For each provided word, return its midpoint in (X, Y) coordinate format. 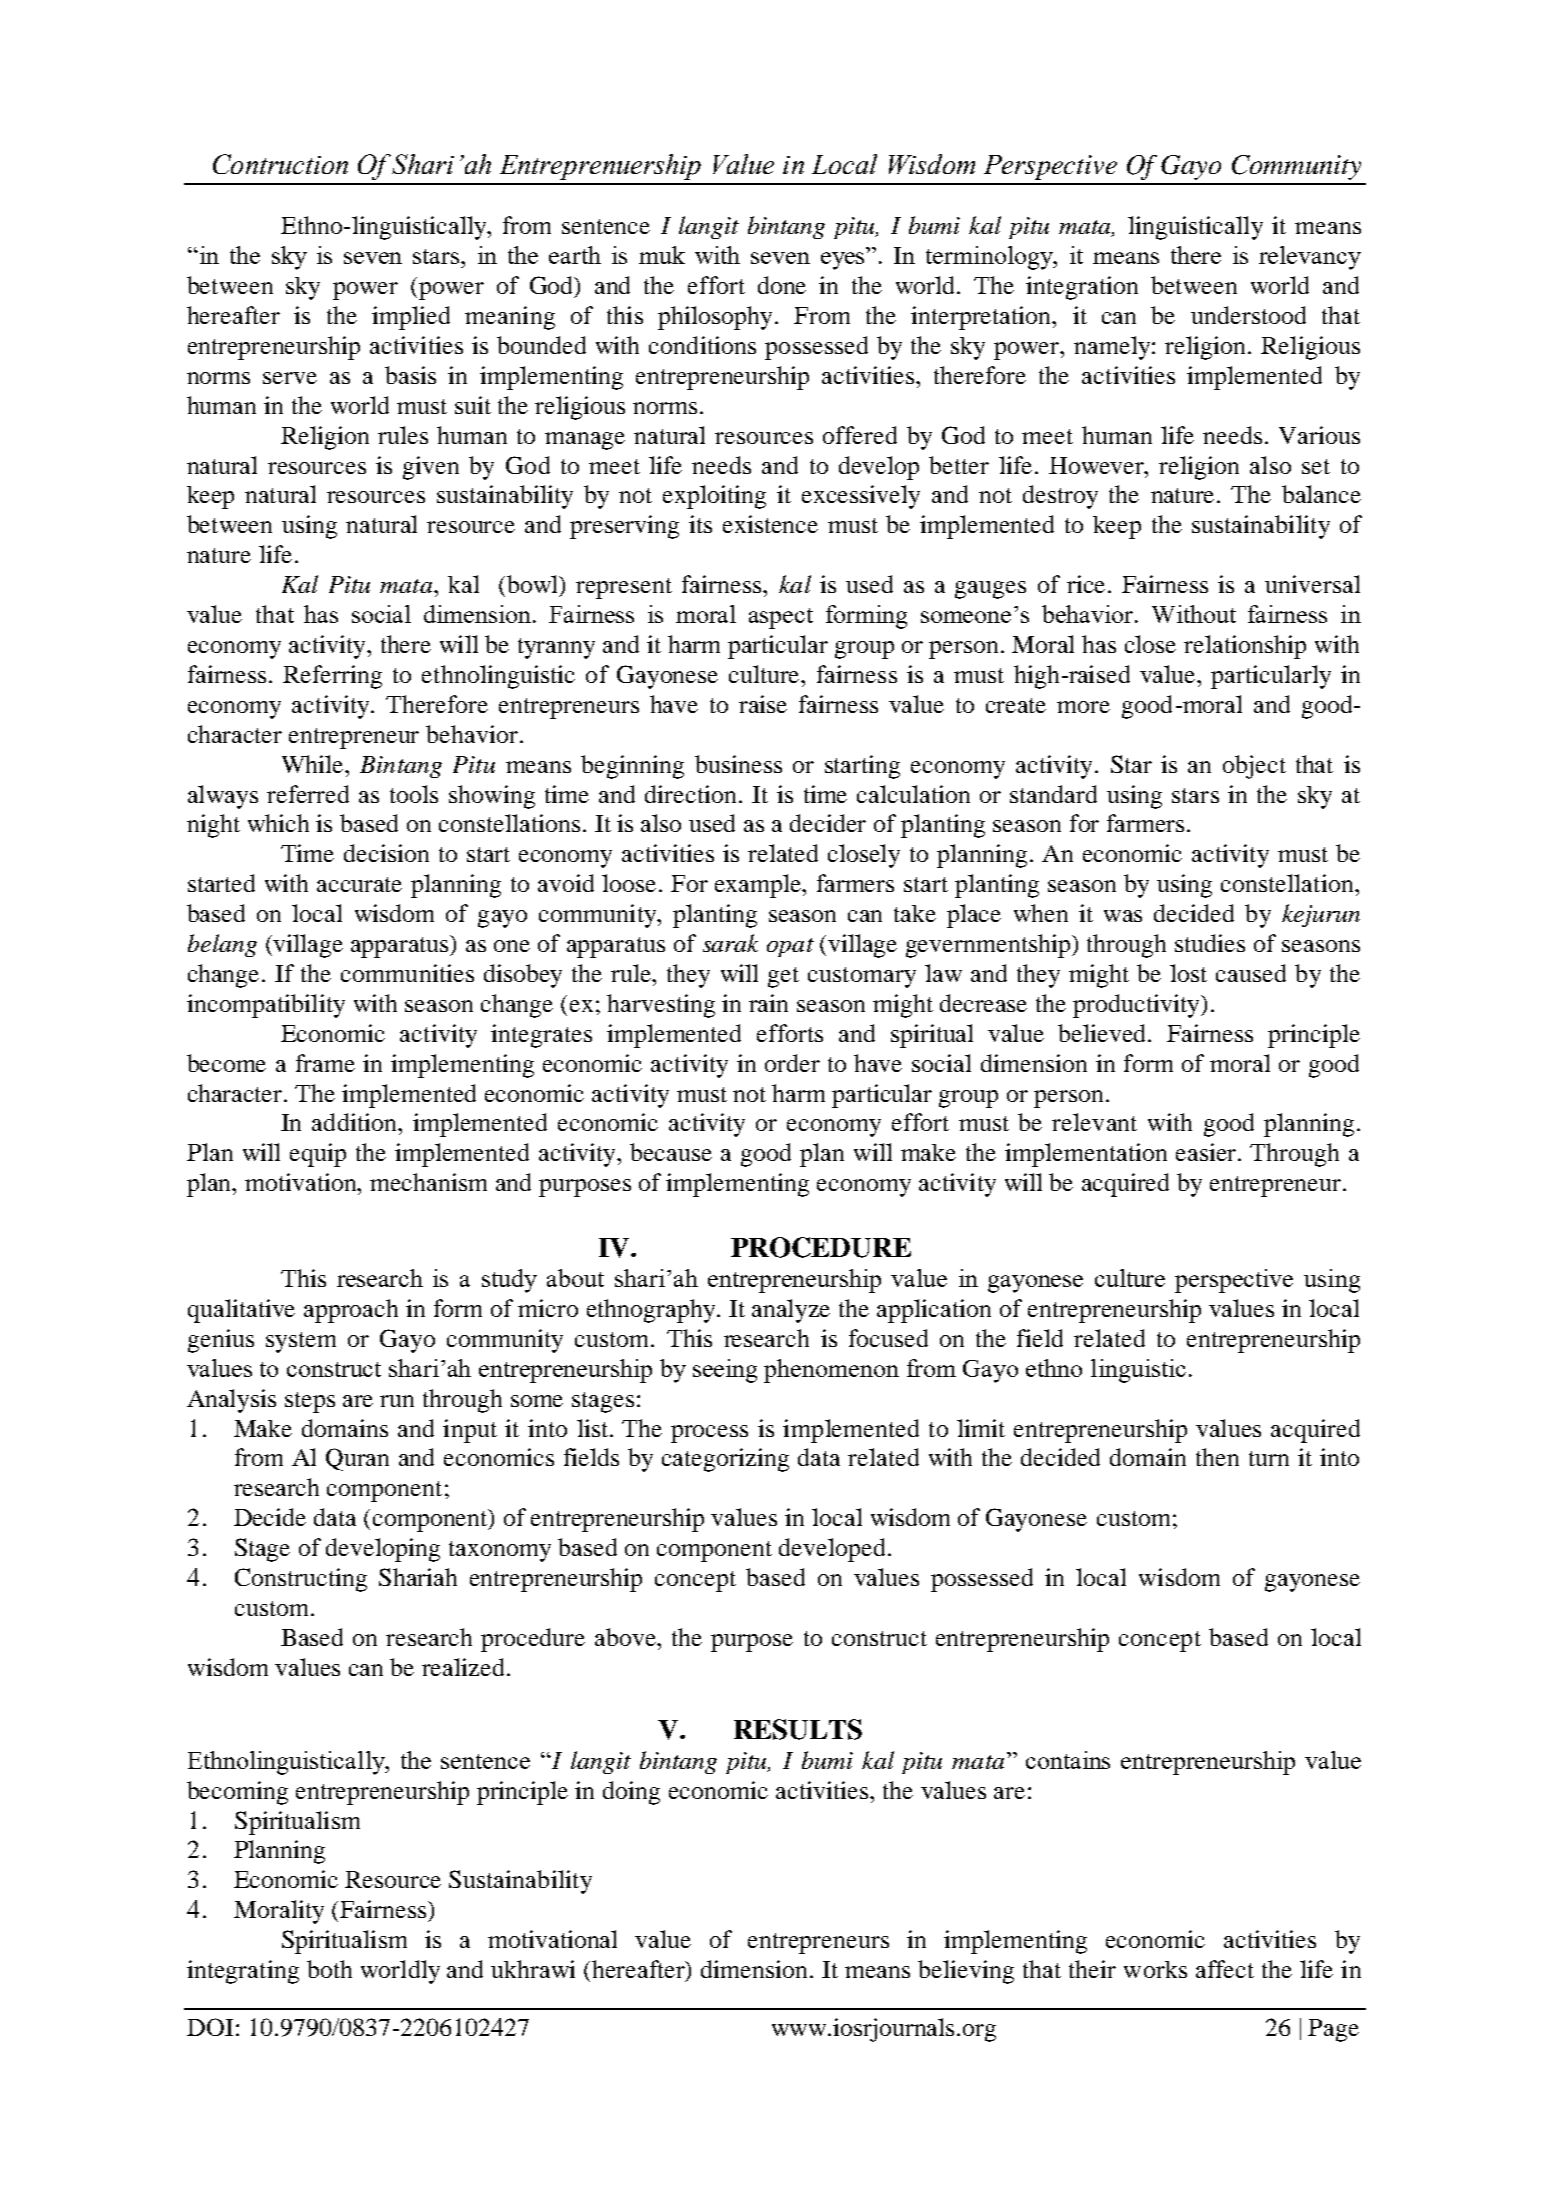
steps (310, 1402)
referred (308, 794)
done (782, 285)
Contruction (280, 164)
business (738, 764)
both (329, 1969)
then (1217, 1457)
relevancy (1310, 258)
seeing (725, 1371)
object (1254, 767)
